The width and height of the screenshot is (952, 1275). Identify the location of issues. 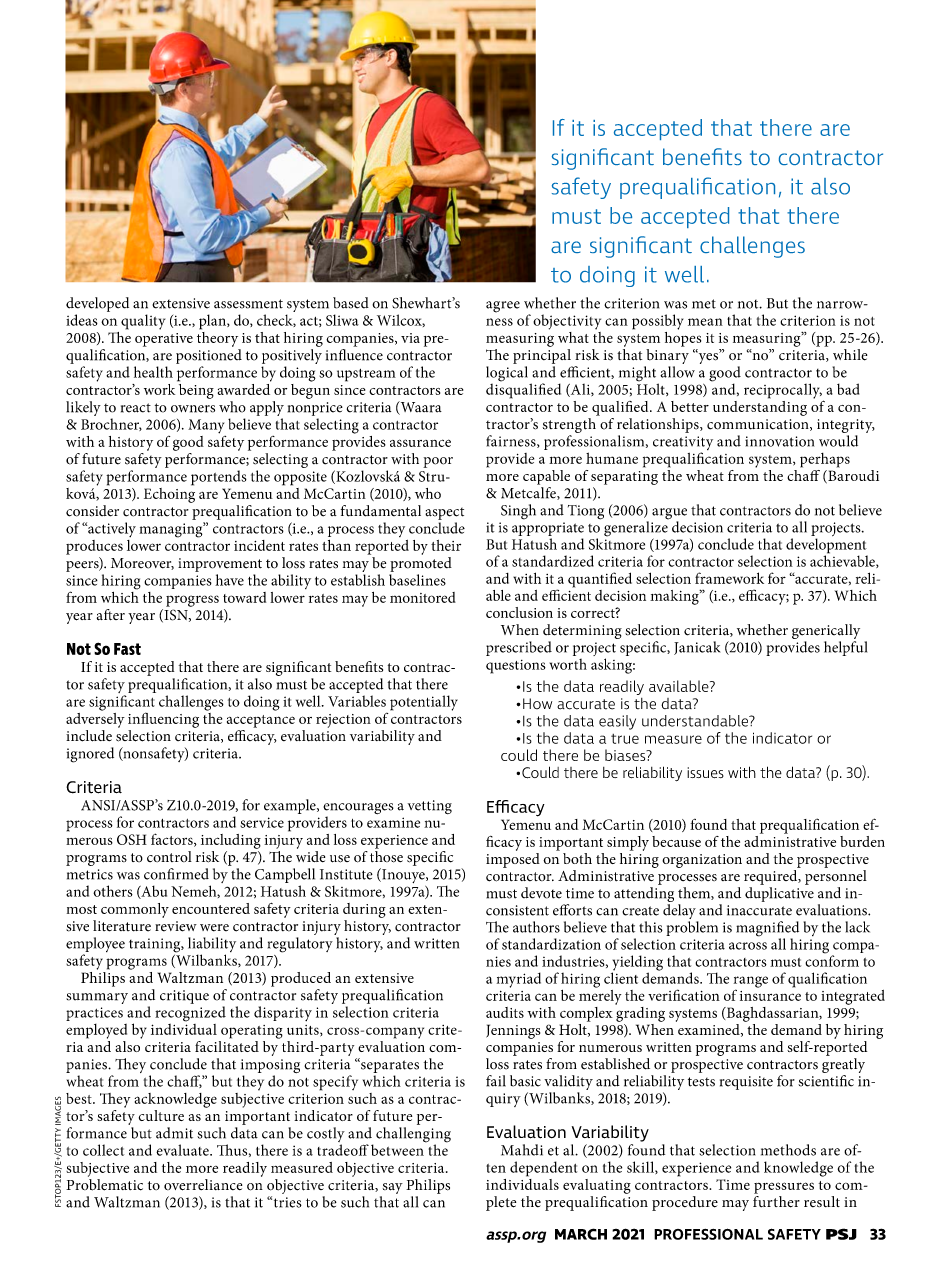
(705, 772).
